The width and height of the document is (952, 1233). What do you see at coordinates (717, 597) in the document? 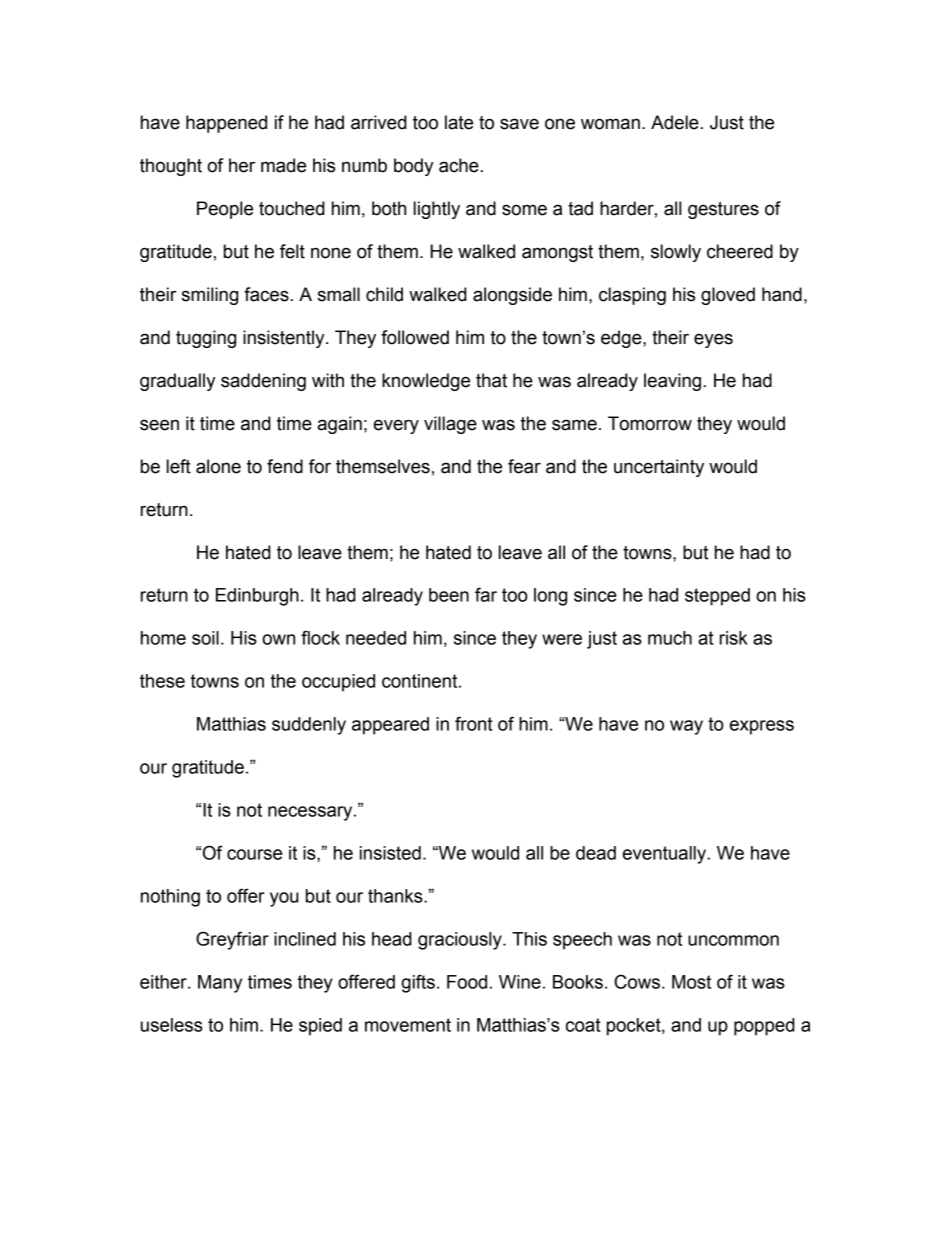
I see `stepped` at bounding box center [717, 597].
